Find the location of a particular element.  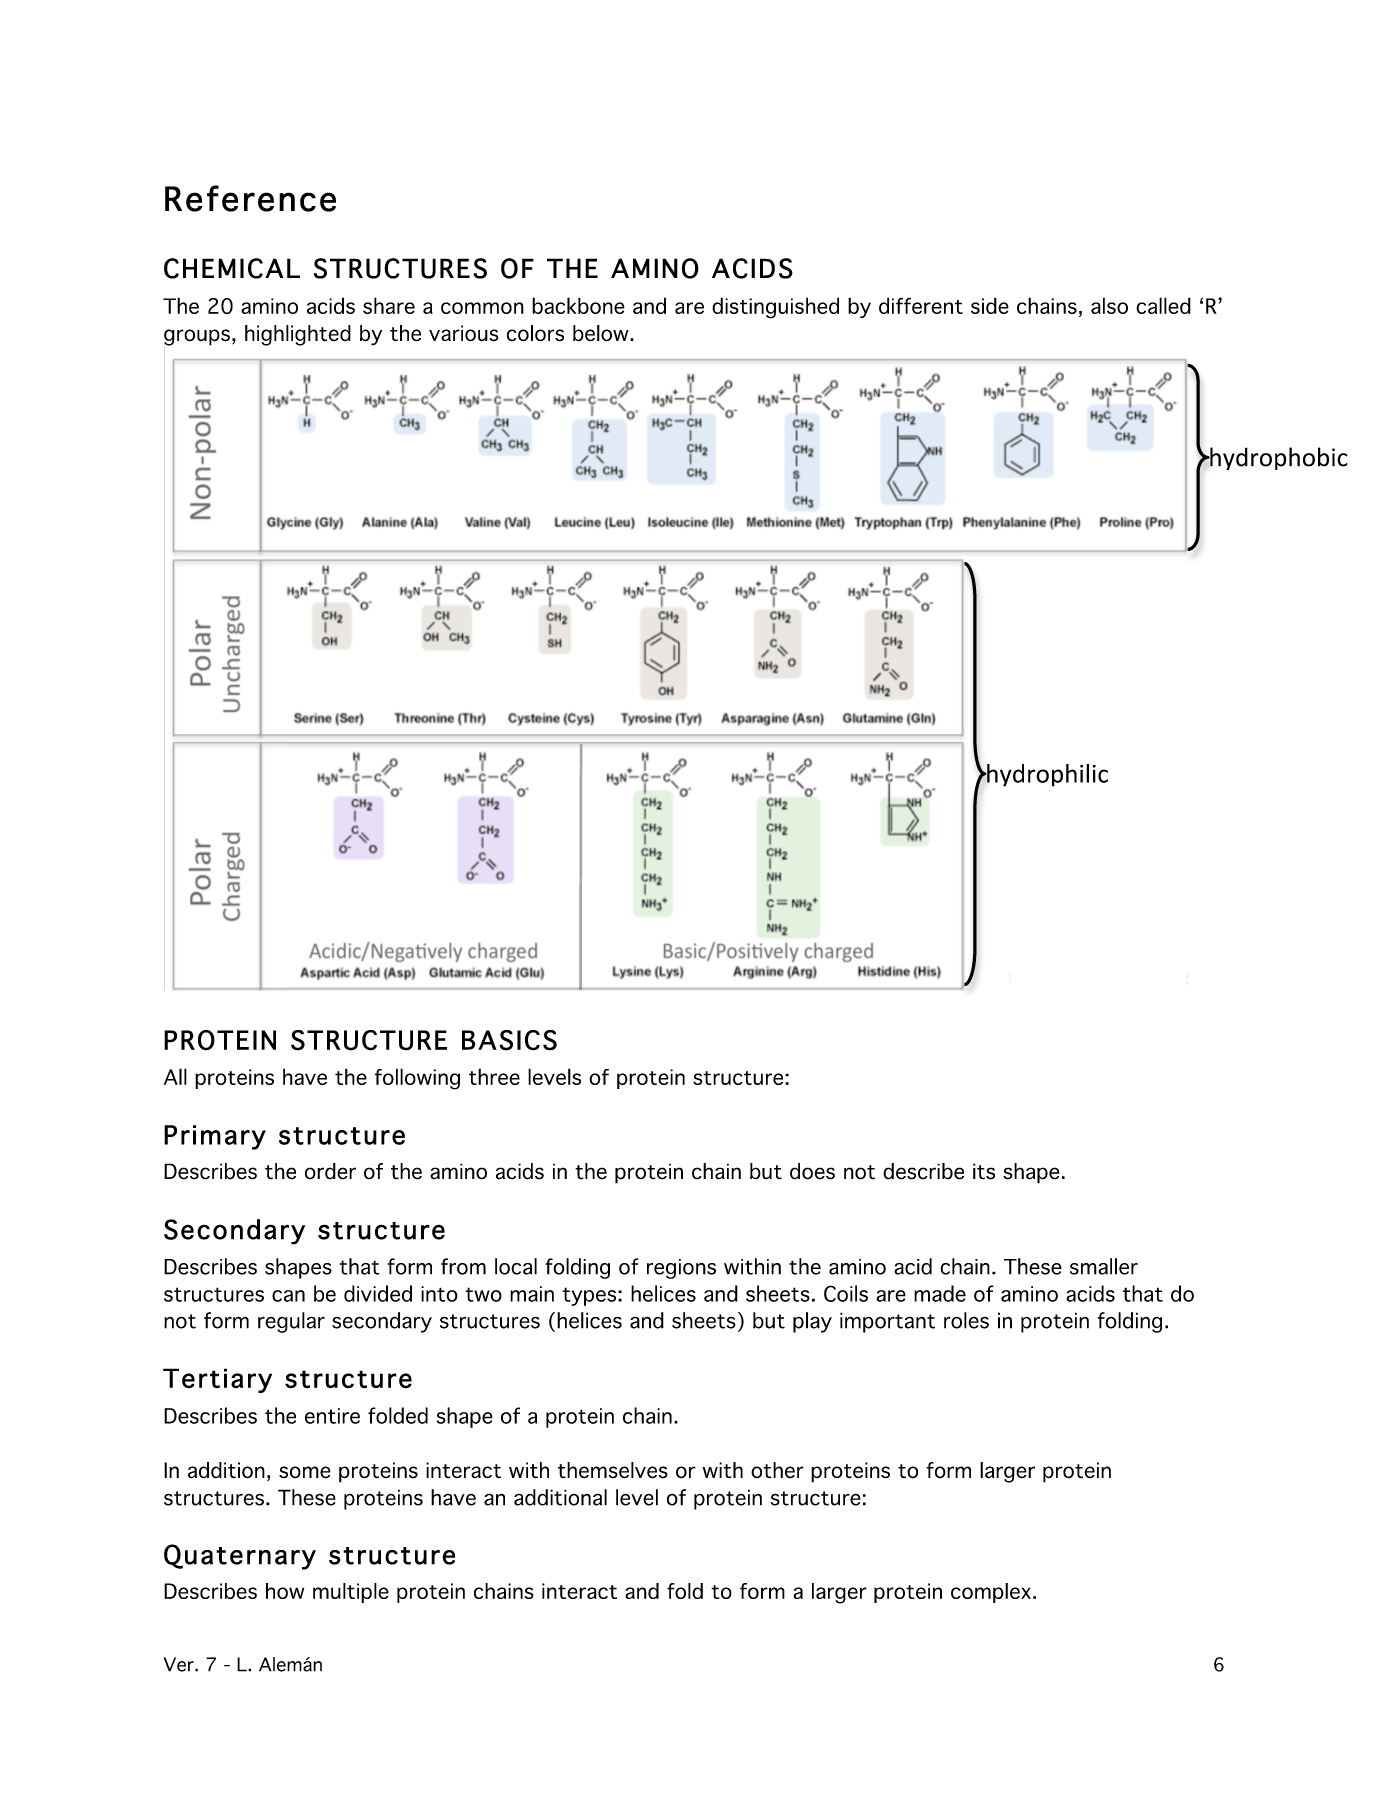

CHEMICAL is located at coordinates (232, 268).
